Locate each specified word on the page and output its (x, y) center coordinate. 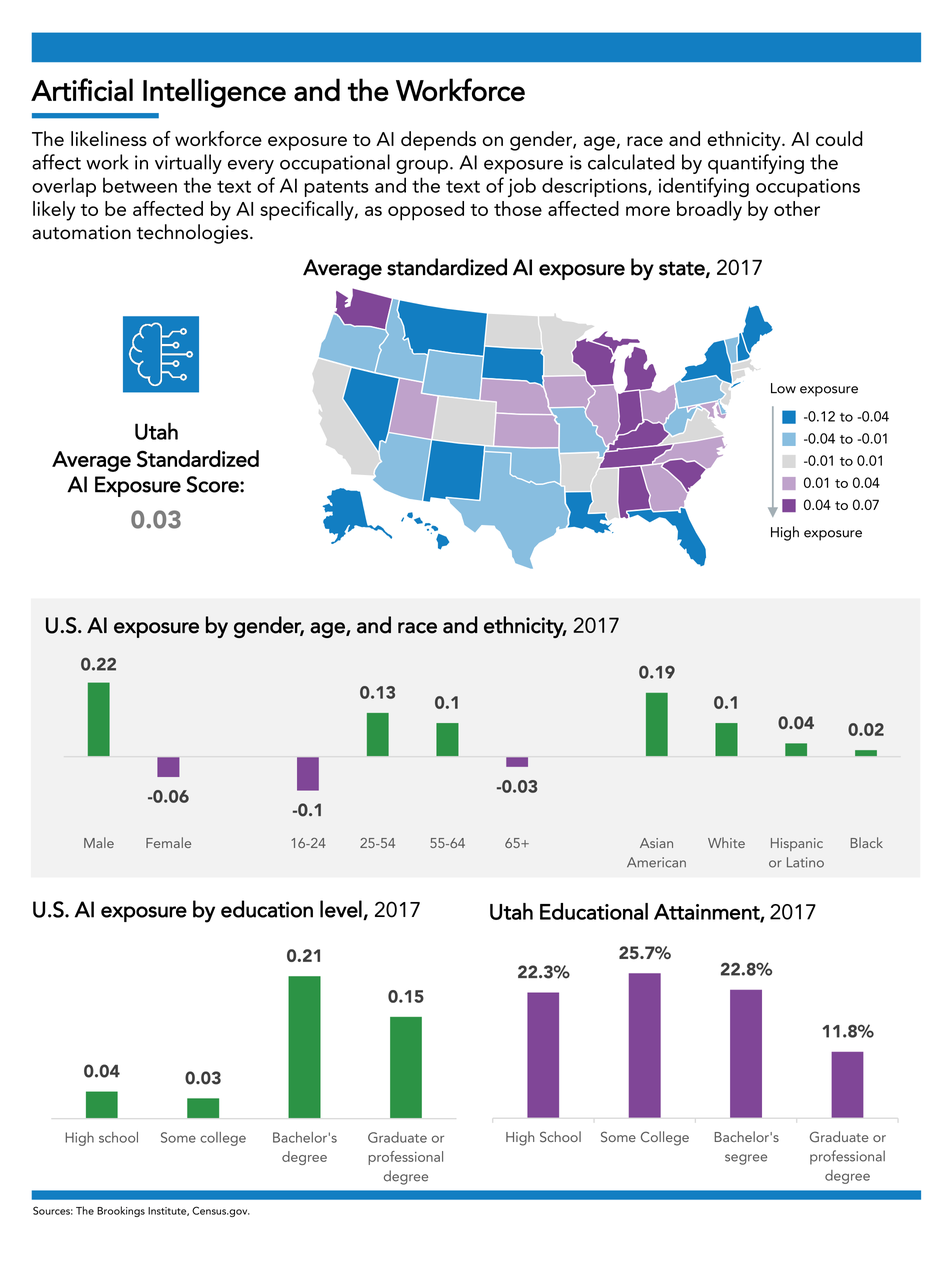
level (342, 910)
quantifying (756, 164)
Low (783, 388)
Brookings (121, 1211)
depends (438, 141)
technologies (192, 234)
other (797, 208)
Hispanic (797, 844)
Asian (656, 843)
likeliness (109, 138)
